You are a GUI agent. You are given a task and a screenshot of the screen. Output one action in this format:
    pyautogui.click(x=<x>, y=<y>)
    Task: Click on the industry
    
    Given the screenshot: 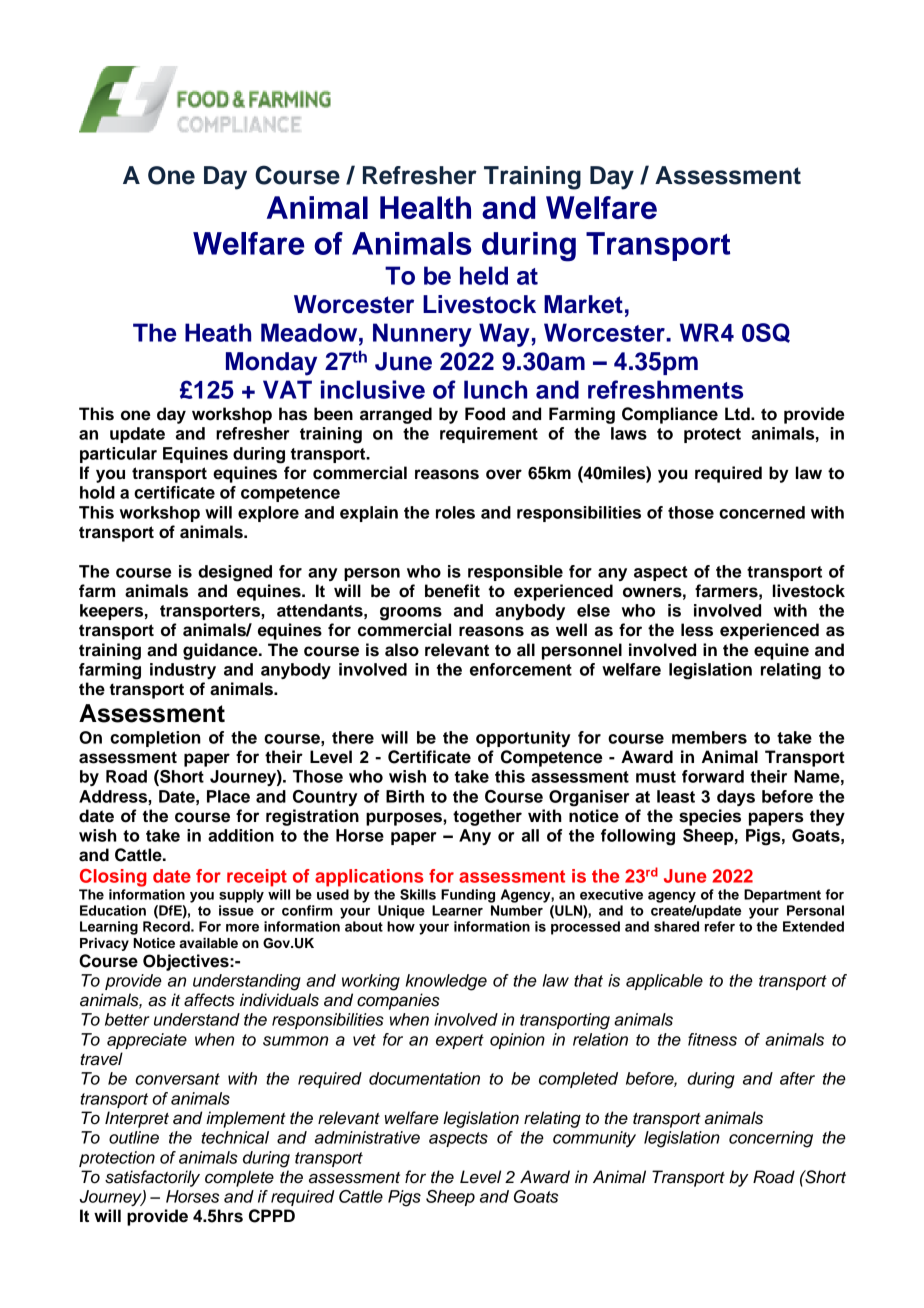 What is the action you would take?
    pyautogui.click(x=183, y=671)
